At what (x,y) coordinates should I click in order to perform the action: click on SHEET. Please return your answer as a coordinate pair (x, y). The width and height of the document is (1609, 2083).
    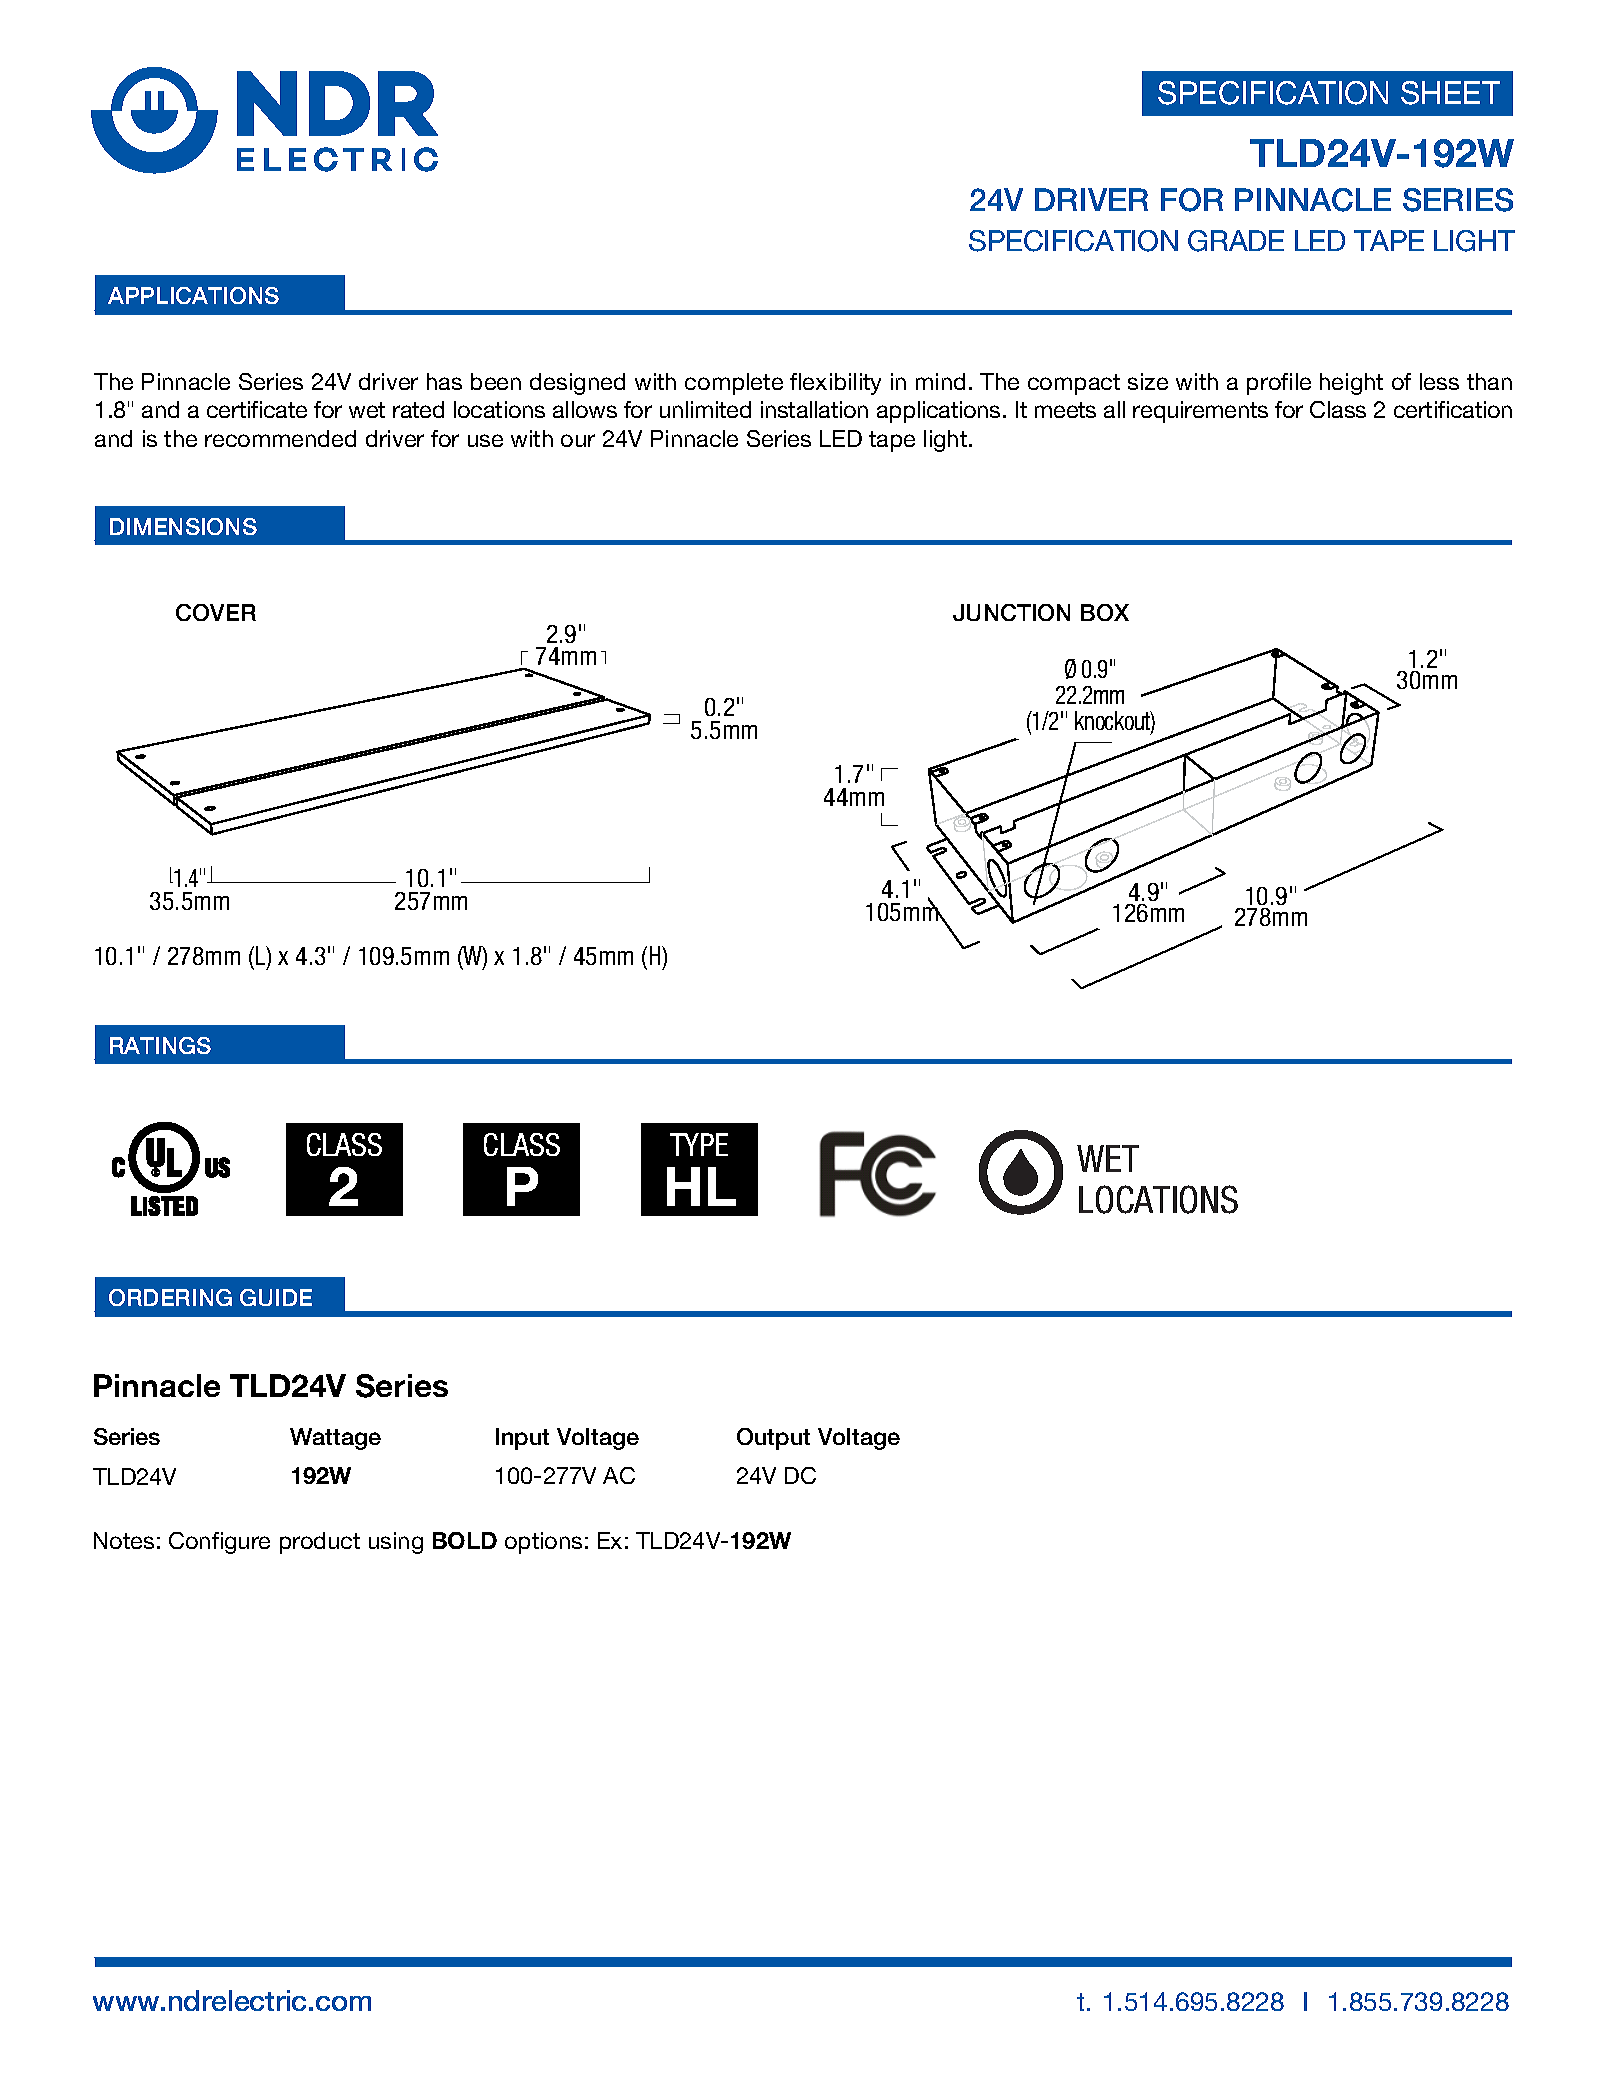
    Looking at the image, I should click on (1450, 93).
